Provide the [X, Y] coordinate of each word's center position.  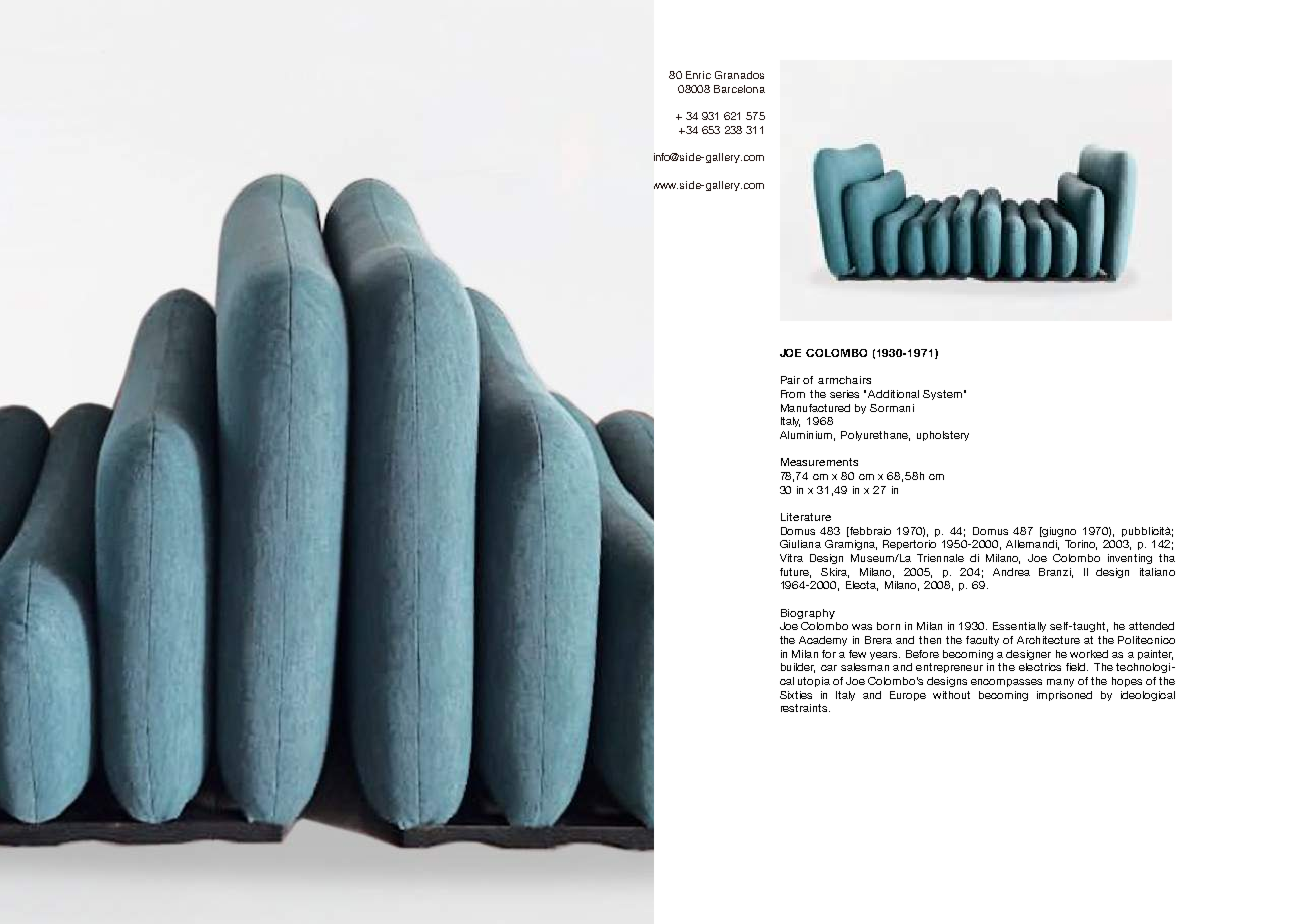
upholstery [943, 436]
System [942, 395]
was [862, 627]
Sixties [796, 695]
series [844, 394]
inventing [1130, 559]
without [951, 695]
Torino [1081, 545]
